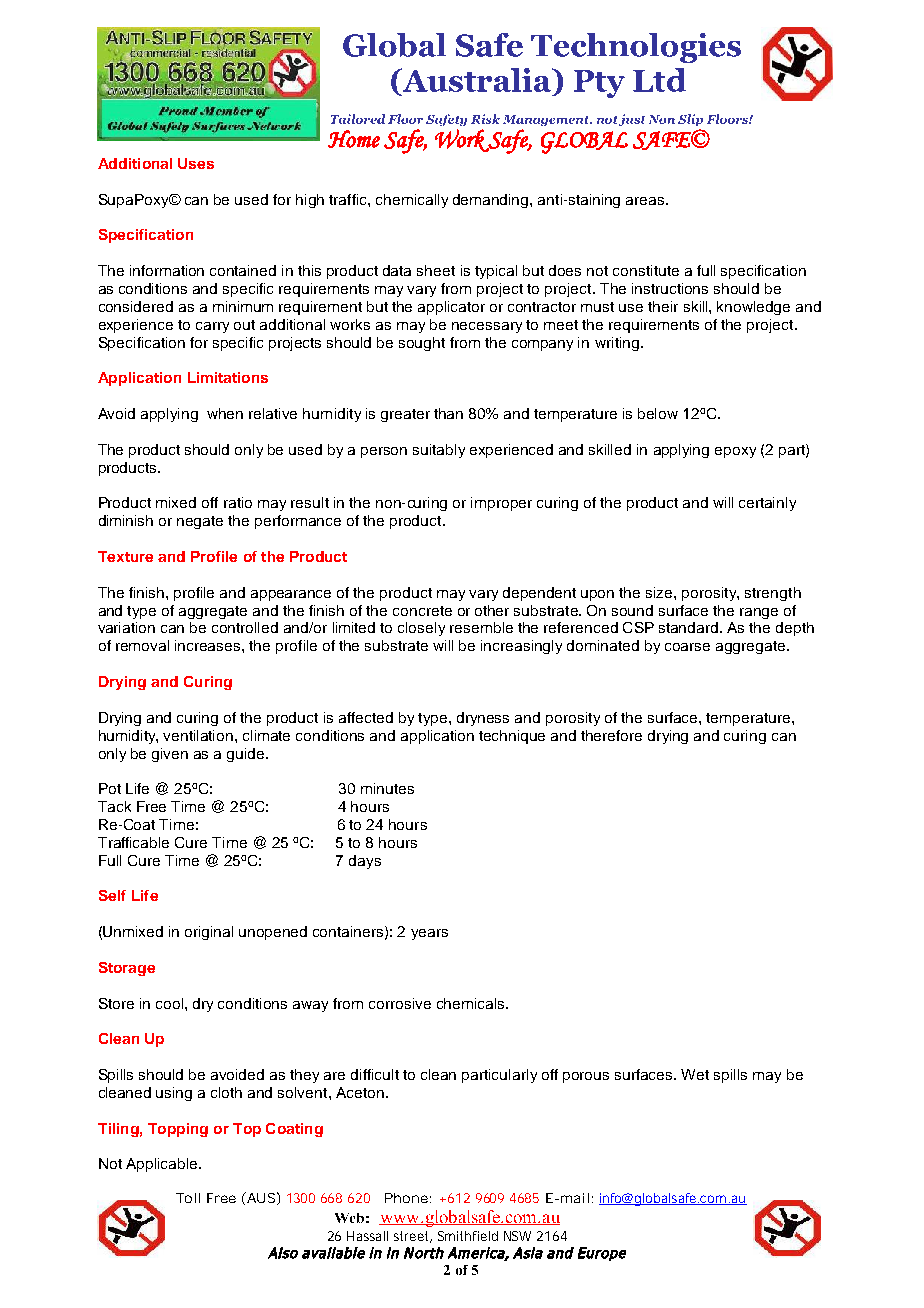 The image size is (924, 1308). I want to click on demanding, so click(492, 201).
